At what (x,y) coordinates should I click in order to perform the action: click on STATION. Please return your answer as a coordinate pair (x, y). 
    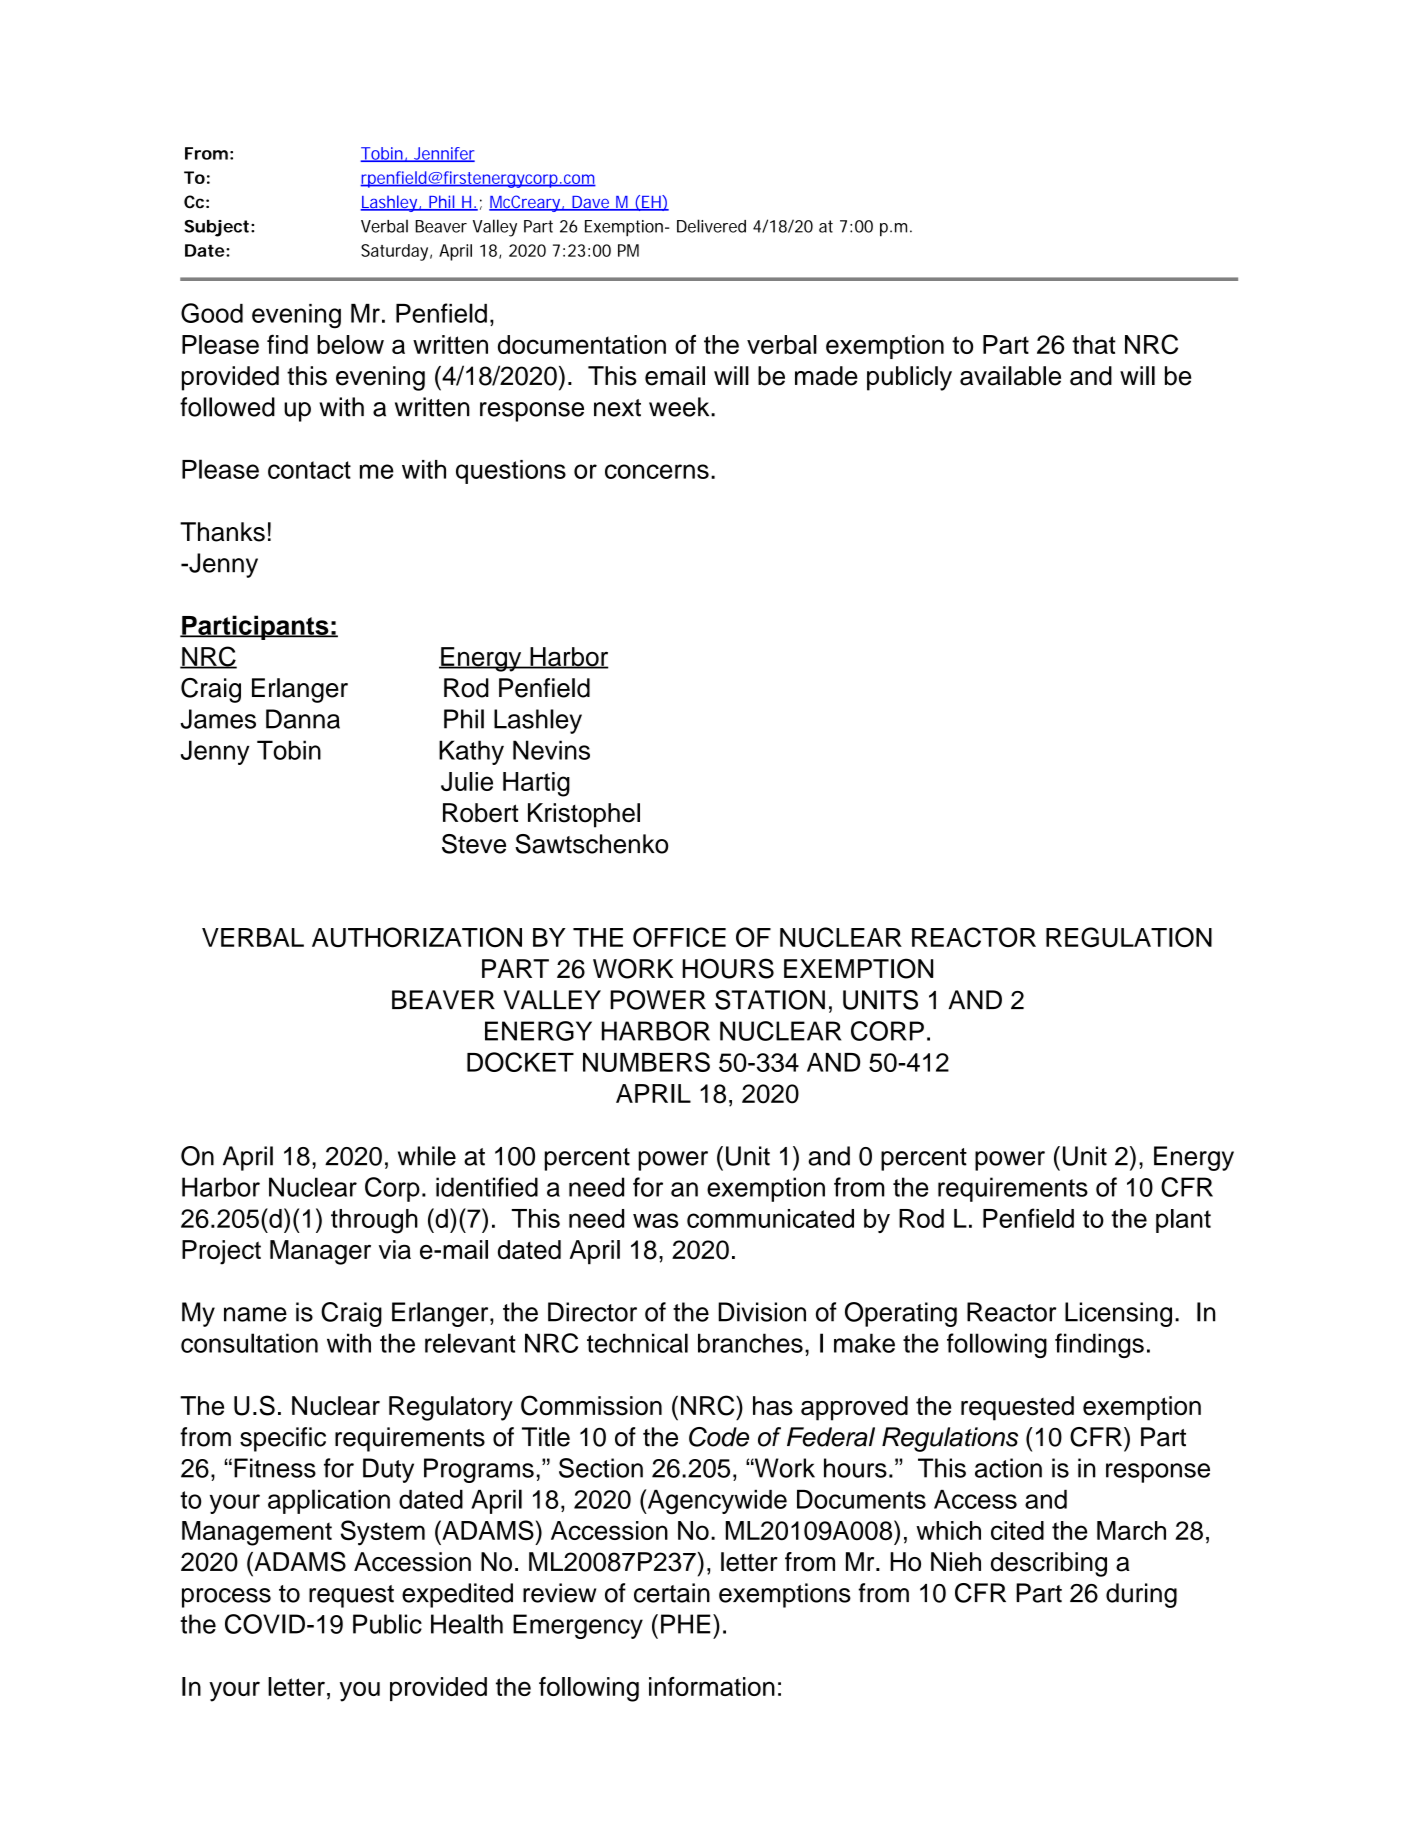
    Looking at the image, I should click on (770, 1000).
